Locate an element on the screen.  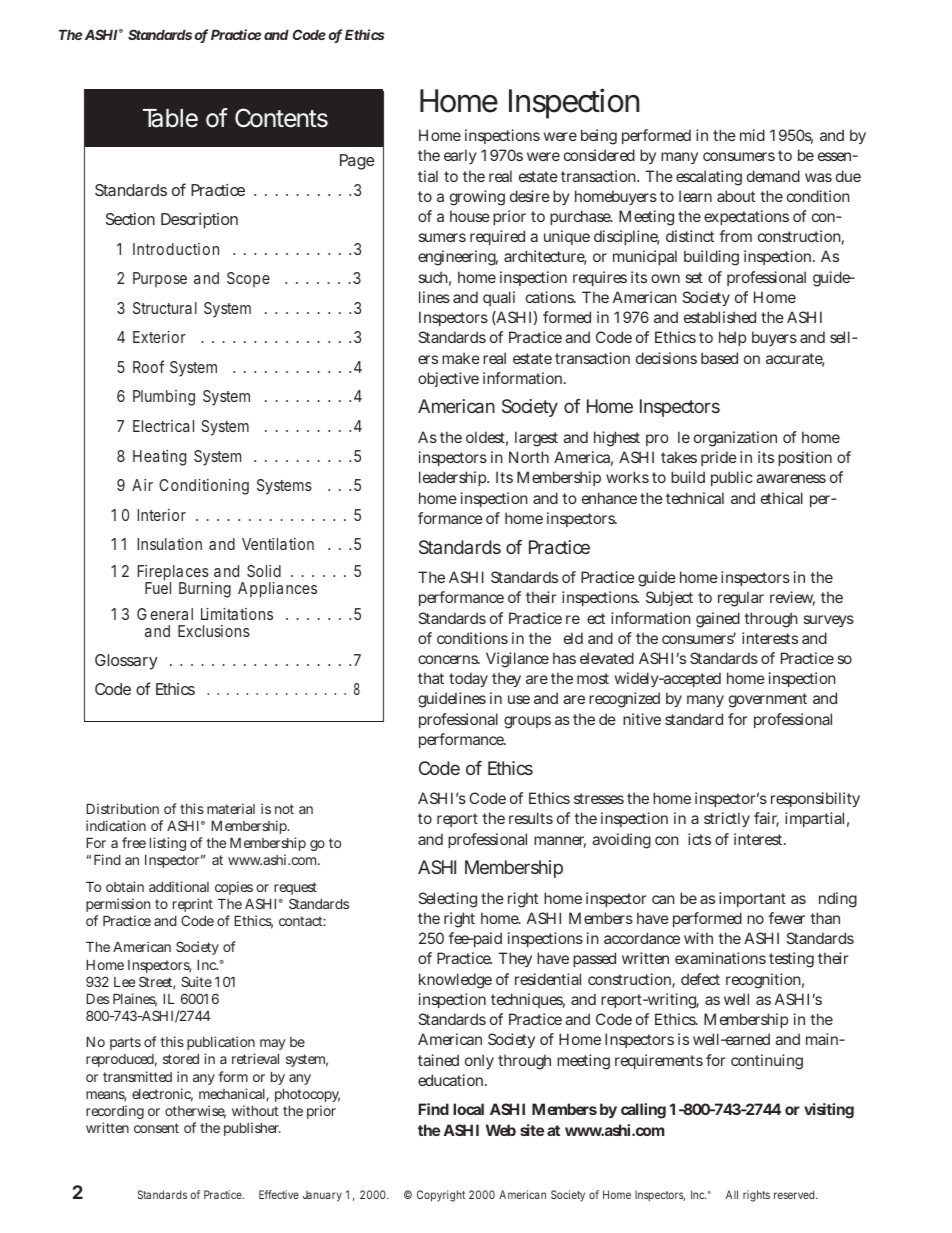
mid is located at coordinates (752, 135).
